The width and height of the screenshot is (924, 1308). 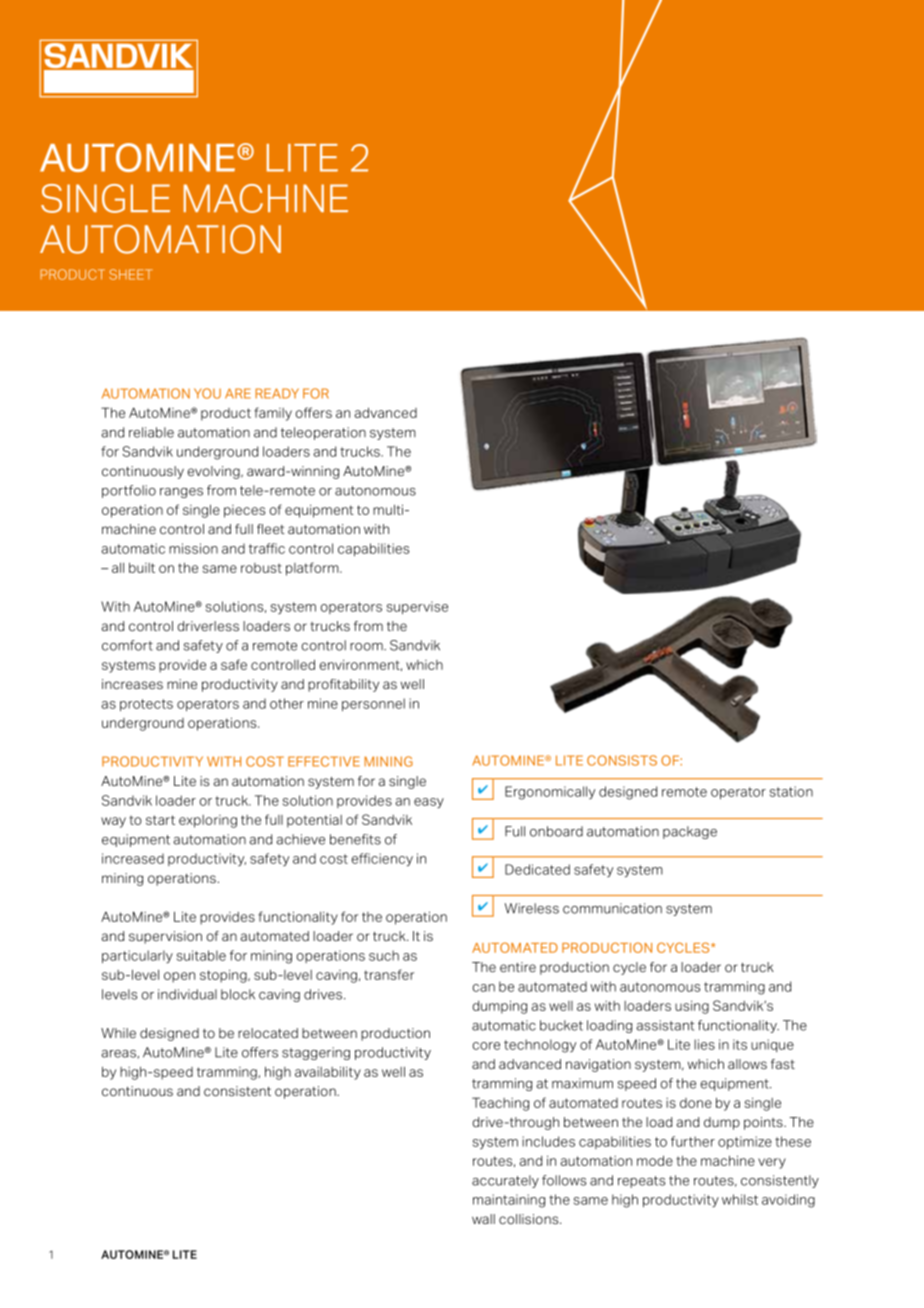 What do you see at coordinates (142, 568) in the screenshot?
I see `built` at bounding box center [142, 568].
